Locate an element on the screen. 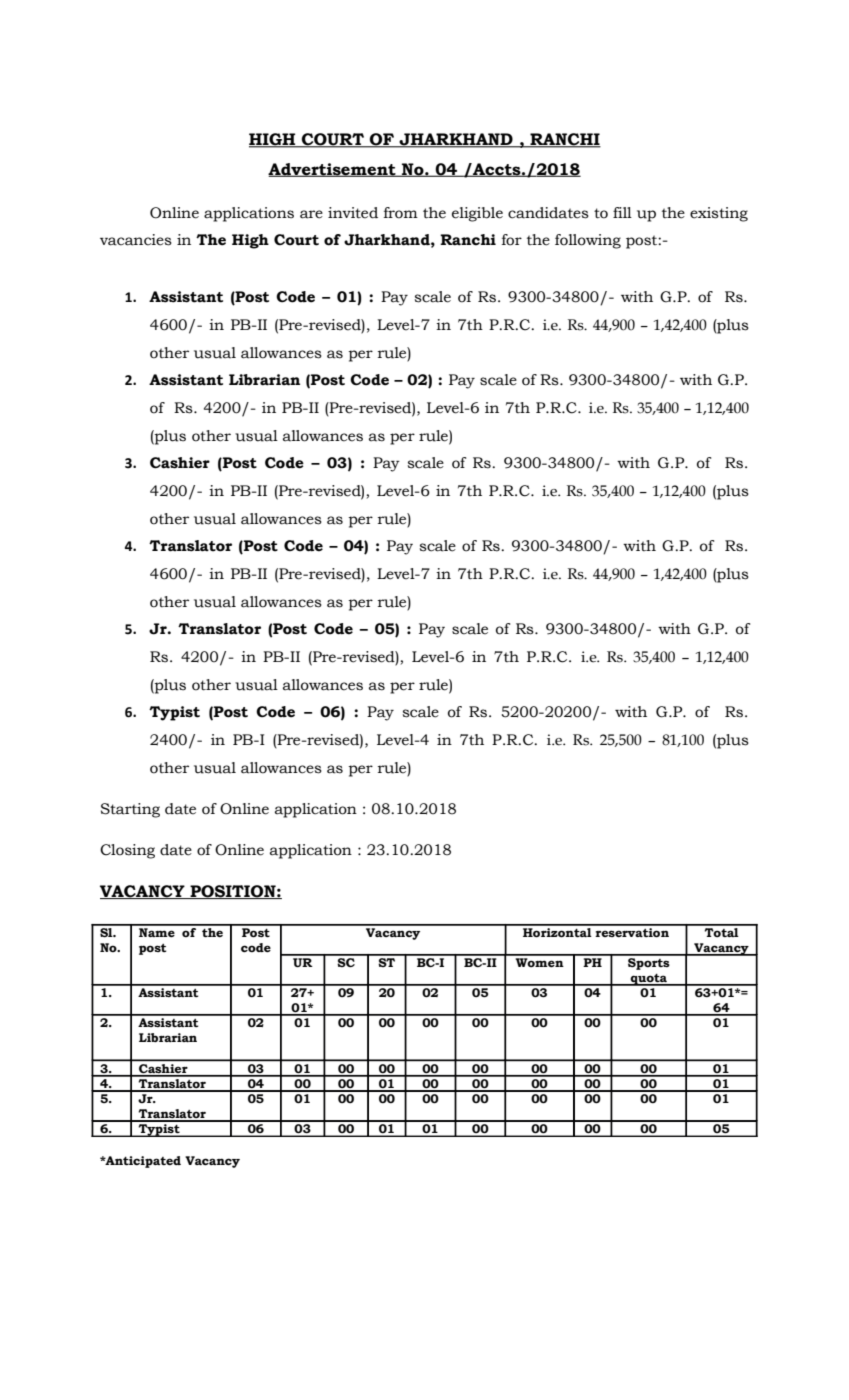 Image resolution: width=849 pixels, height=1400 pixels. Starting is located at coordinates (130, 810).
